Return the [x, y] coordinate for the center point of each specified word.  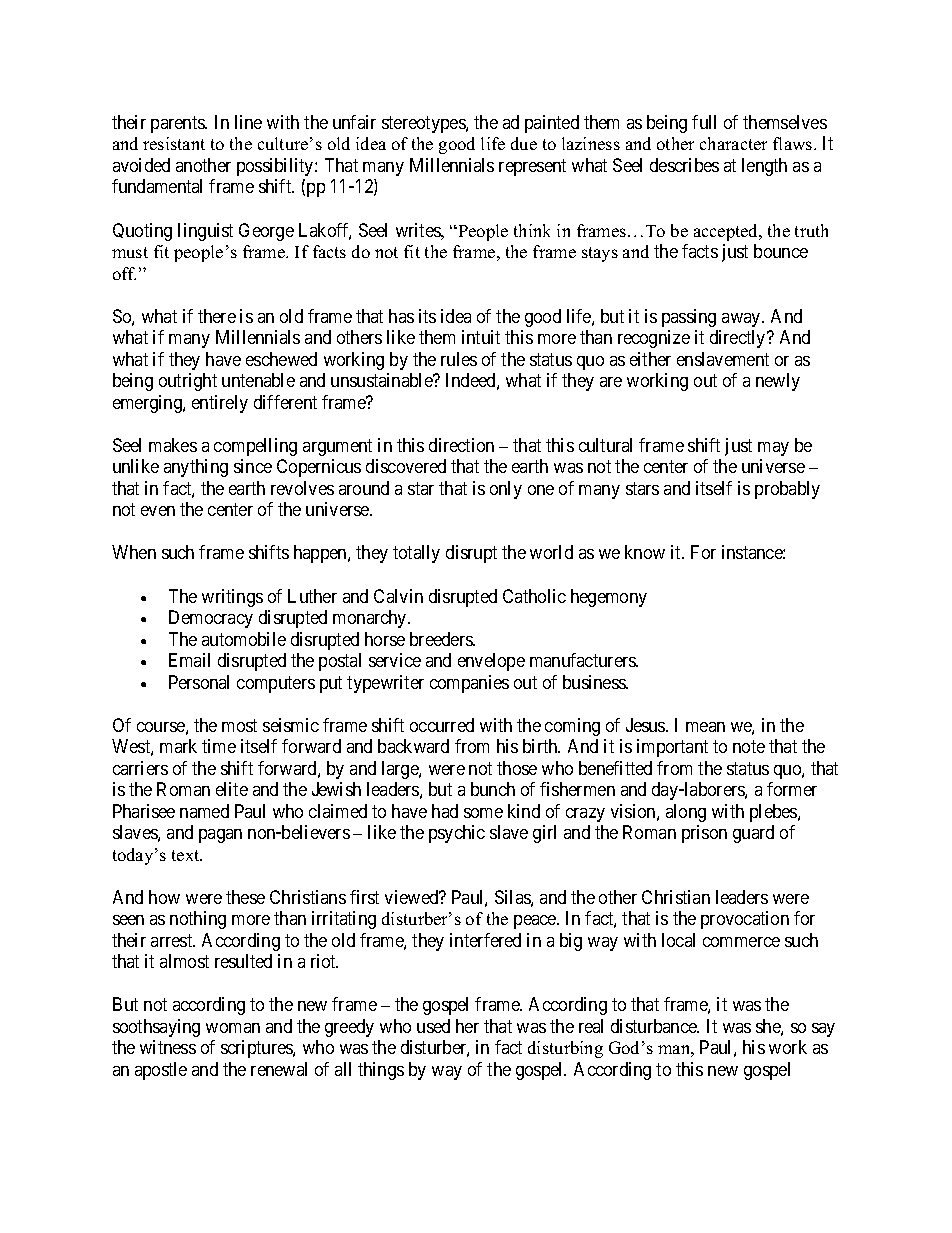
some [483, 813]
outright [188, 382]
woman [233, 1028]
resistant [174, 143]
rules [459, 359]
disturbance [655, 1026]
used [433, 1026]
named [204, 811]
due [524, 143]
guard [753, 834]
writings [232, 598]
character [733, 143]
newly [778, 382]
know [645, 552]
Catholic [534, 596]
